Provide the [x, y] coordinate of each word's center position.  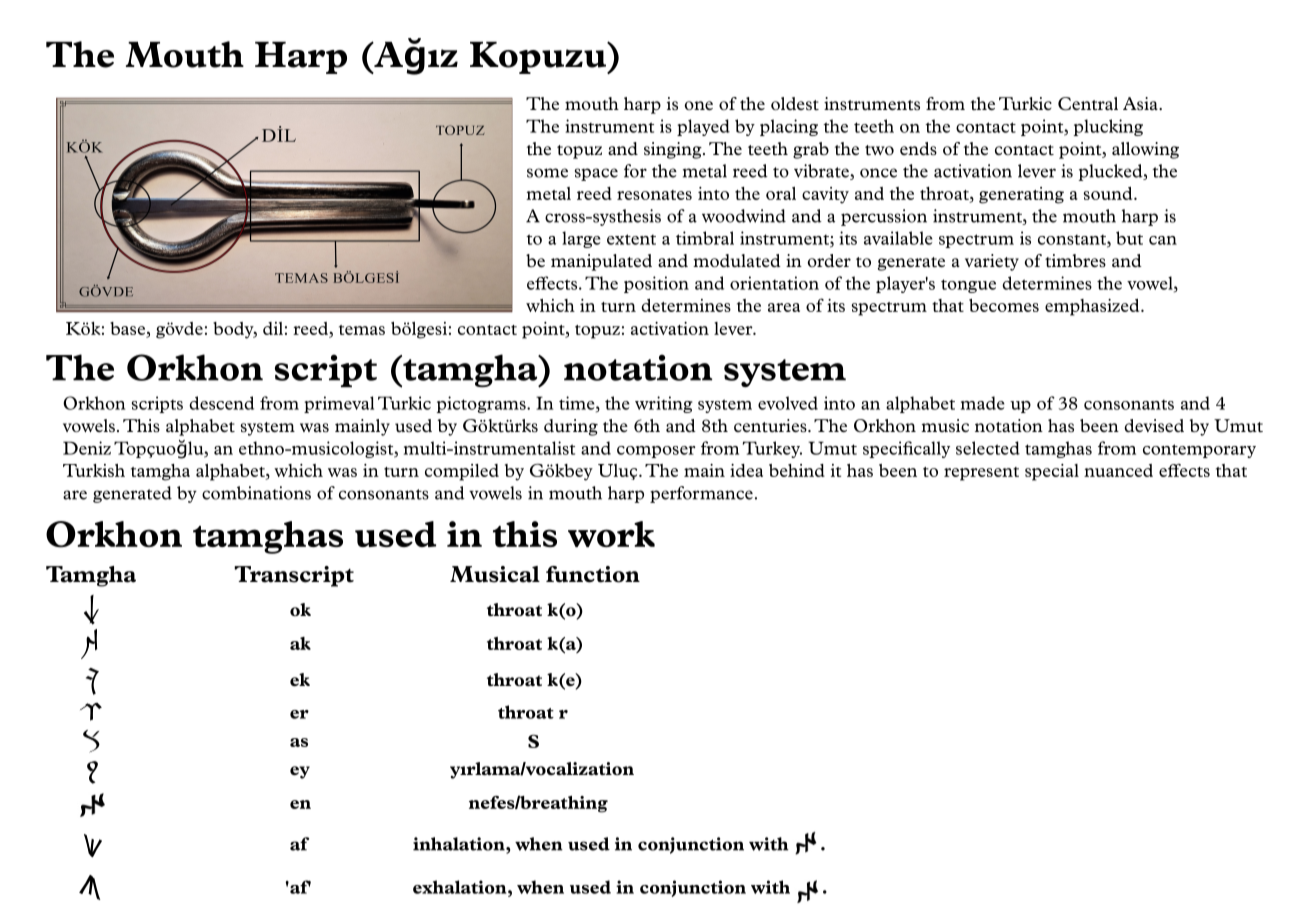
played [703, 127]
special [1052, 472]
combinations [256, 493]
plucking [1108, 127]
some [547, 173]
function [593, 574]
